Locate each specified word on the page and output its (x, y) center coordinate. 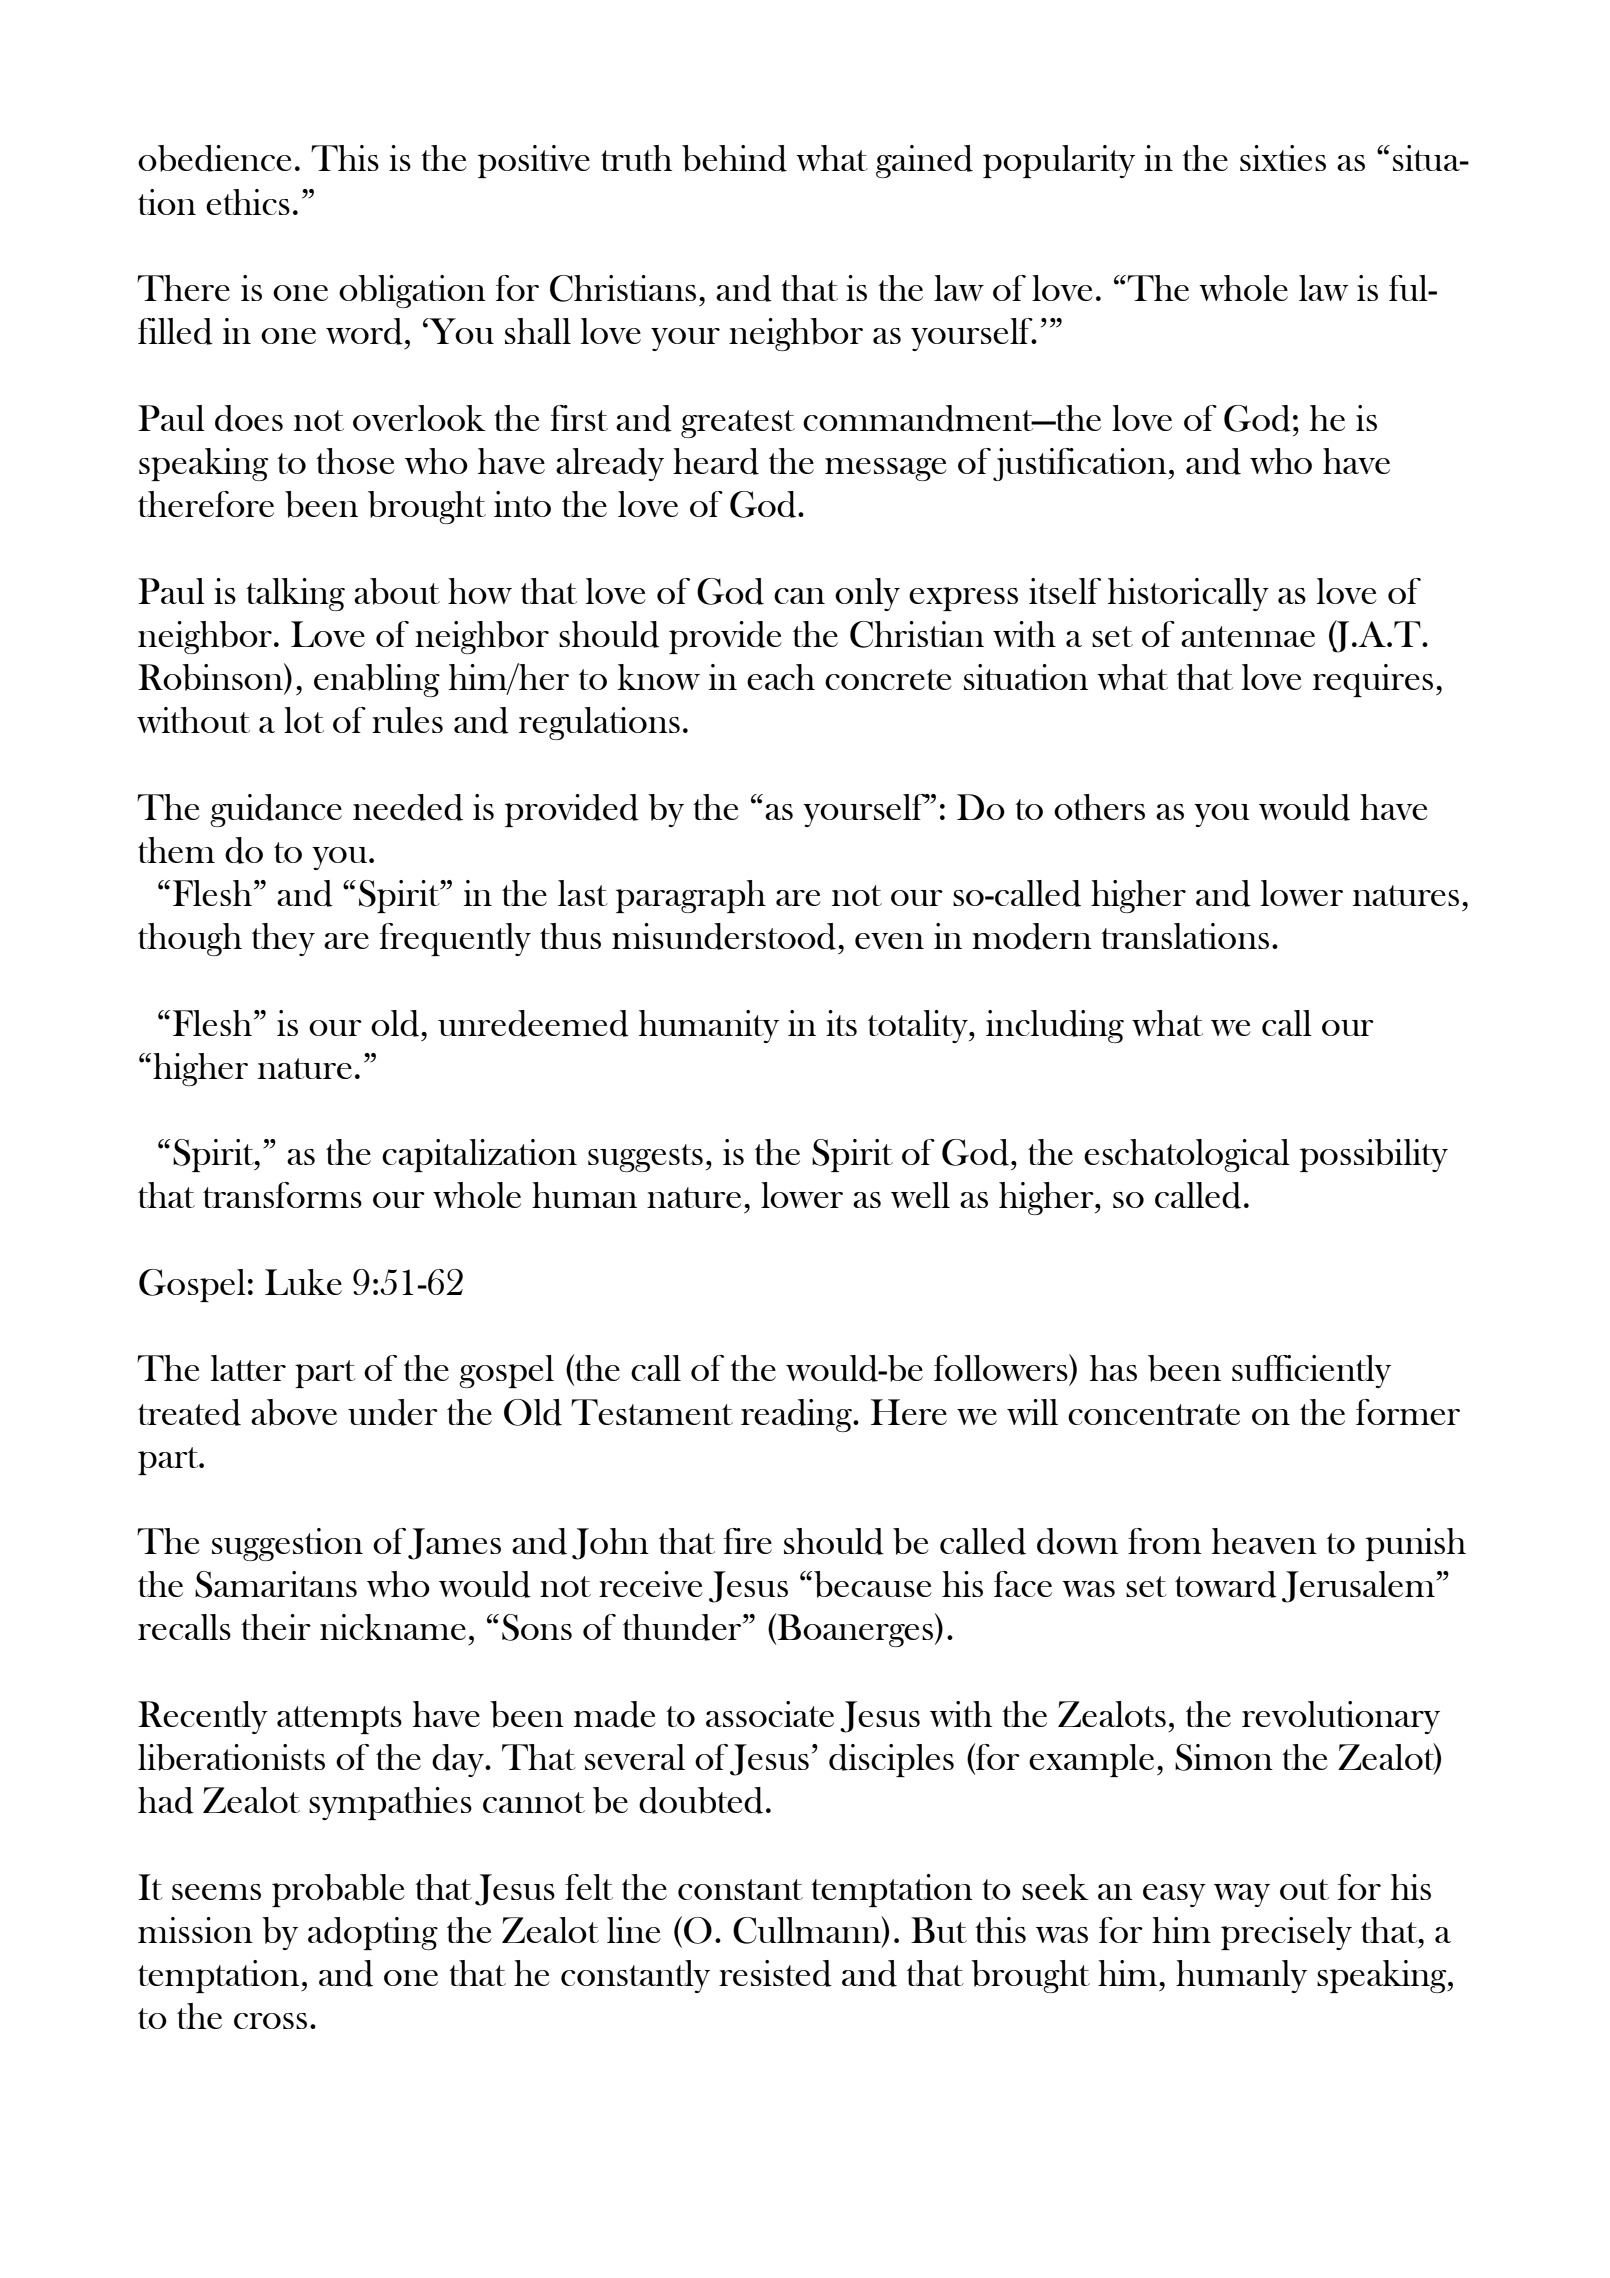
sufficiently (1311, 1371)
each (781, 677)
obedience (214, 158)
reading (797, 1415)
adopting (373, 1933)
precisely (1286, 1933)
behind (734, 158)
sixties (1283, 158)
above (294, 1412)
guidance (276, 810)
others (1099, 807)
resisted (775, 1973)
